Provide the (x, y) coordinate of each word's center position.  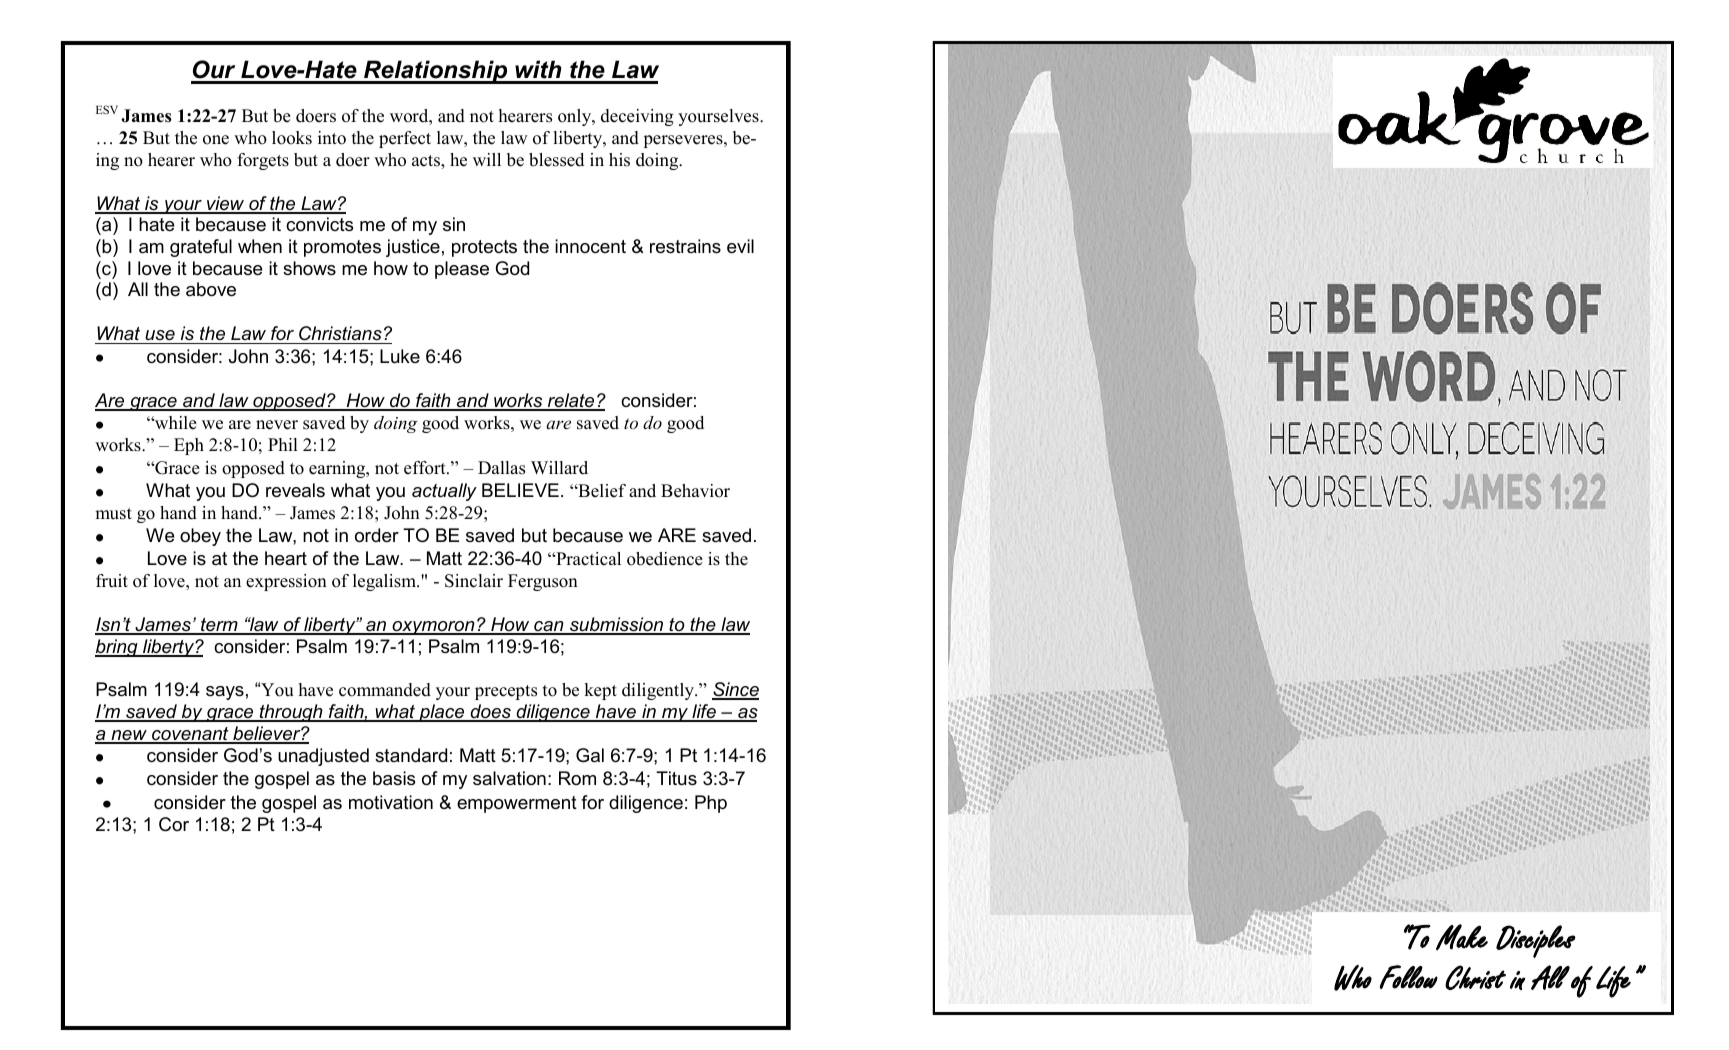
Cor (174, 824)
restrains (685, 246)
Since (735, 690)
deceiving (637, 117)
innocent (590, 246)
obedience (665, 559)
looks (292, 138)
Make (1462, 937)
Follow (1409, 977)
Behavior (695, 491)
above (211, 289)
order (377, 535)
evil (740, 246)
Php (711, 804)
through (291, 713)
